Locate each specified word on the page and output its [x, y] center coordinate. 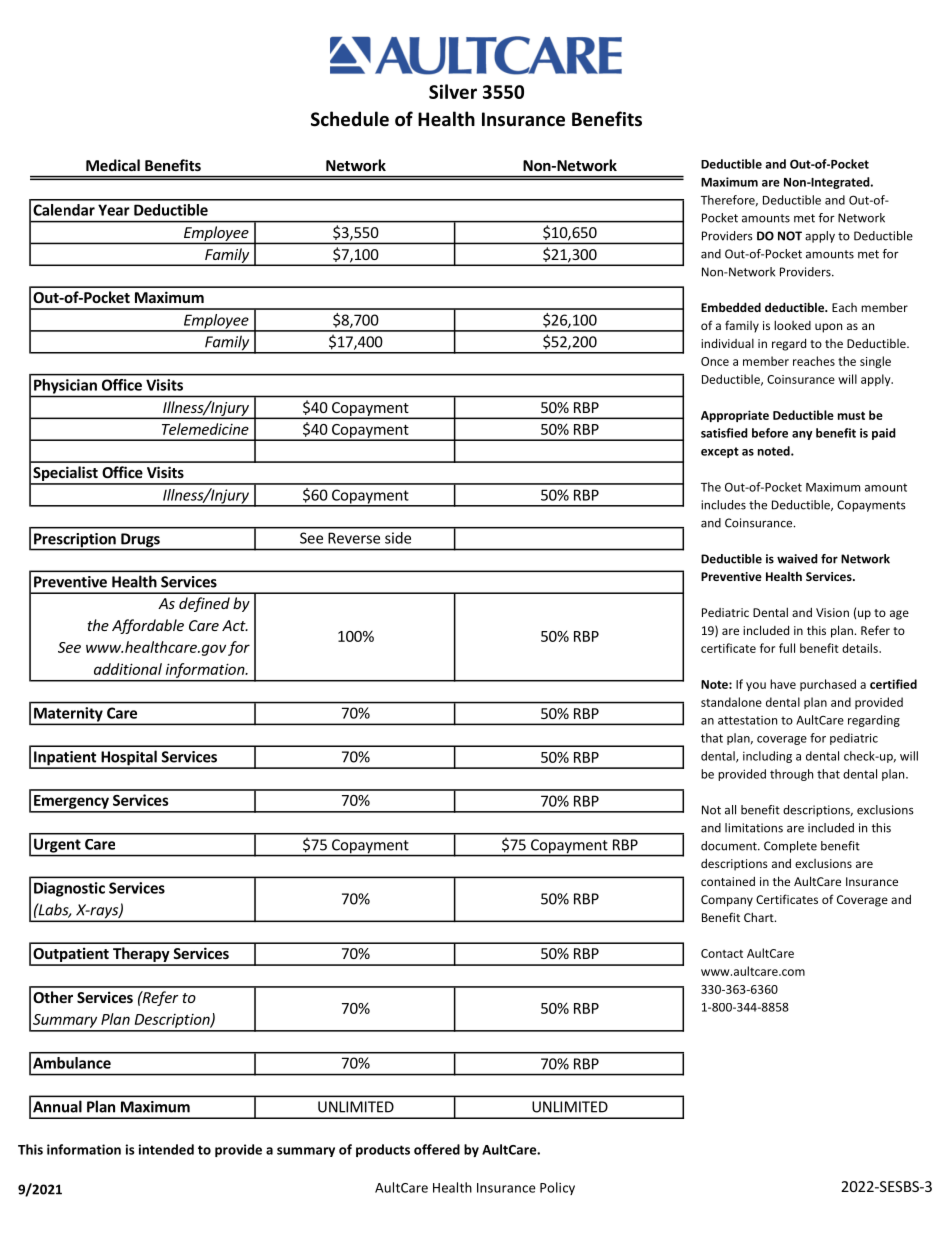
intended [166, 1149]
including [767, 757]
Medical [113, 165]
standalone [731, 702]
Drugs [140, 541]
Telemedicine [205, 429]
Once [715, 361]
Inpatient [65, 759]
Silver [453, 91]
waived [797, 559]
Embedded [731, 307]
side [398, 538]
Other [53, 997]
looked [792, 325]
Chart [760, 917]
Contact [722, 953]
